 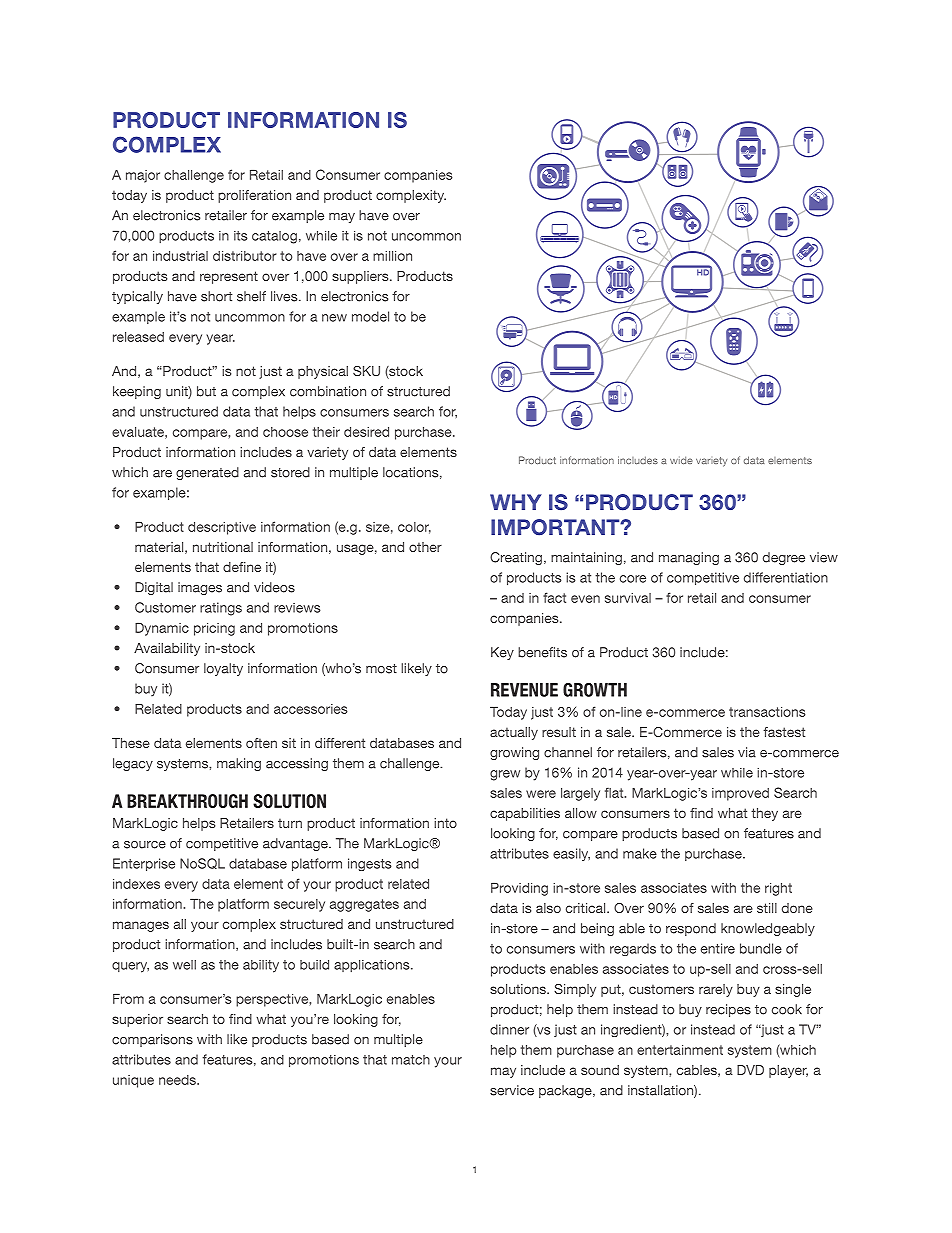 I want to click on match, so click(x=411, y=1060).
